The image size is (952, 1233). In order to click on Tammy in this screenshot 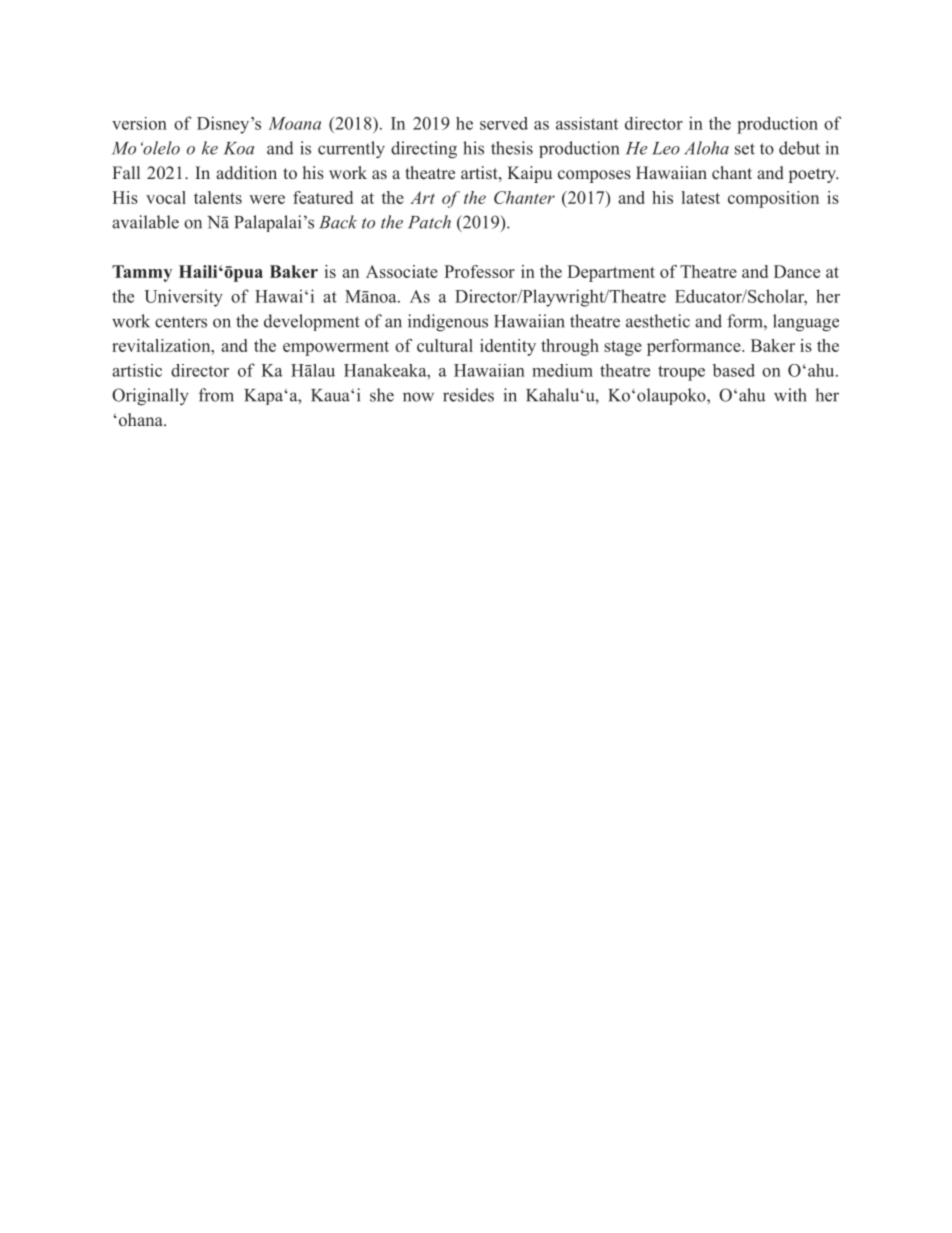, I will do `click(142, 273)`.
